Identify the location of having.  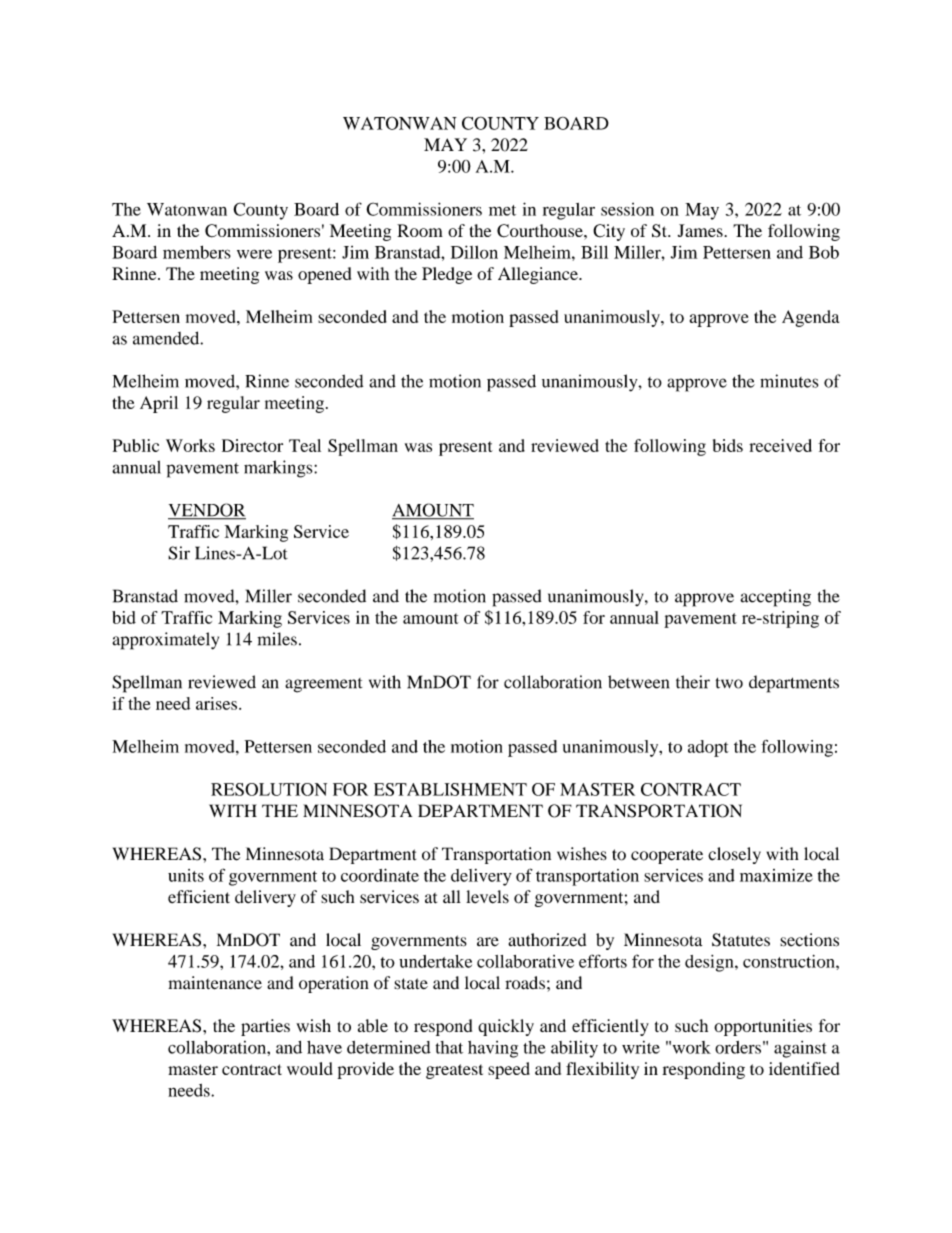
(493, 1049).
